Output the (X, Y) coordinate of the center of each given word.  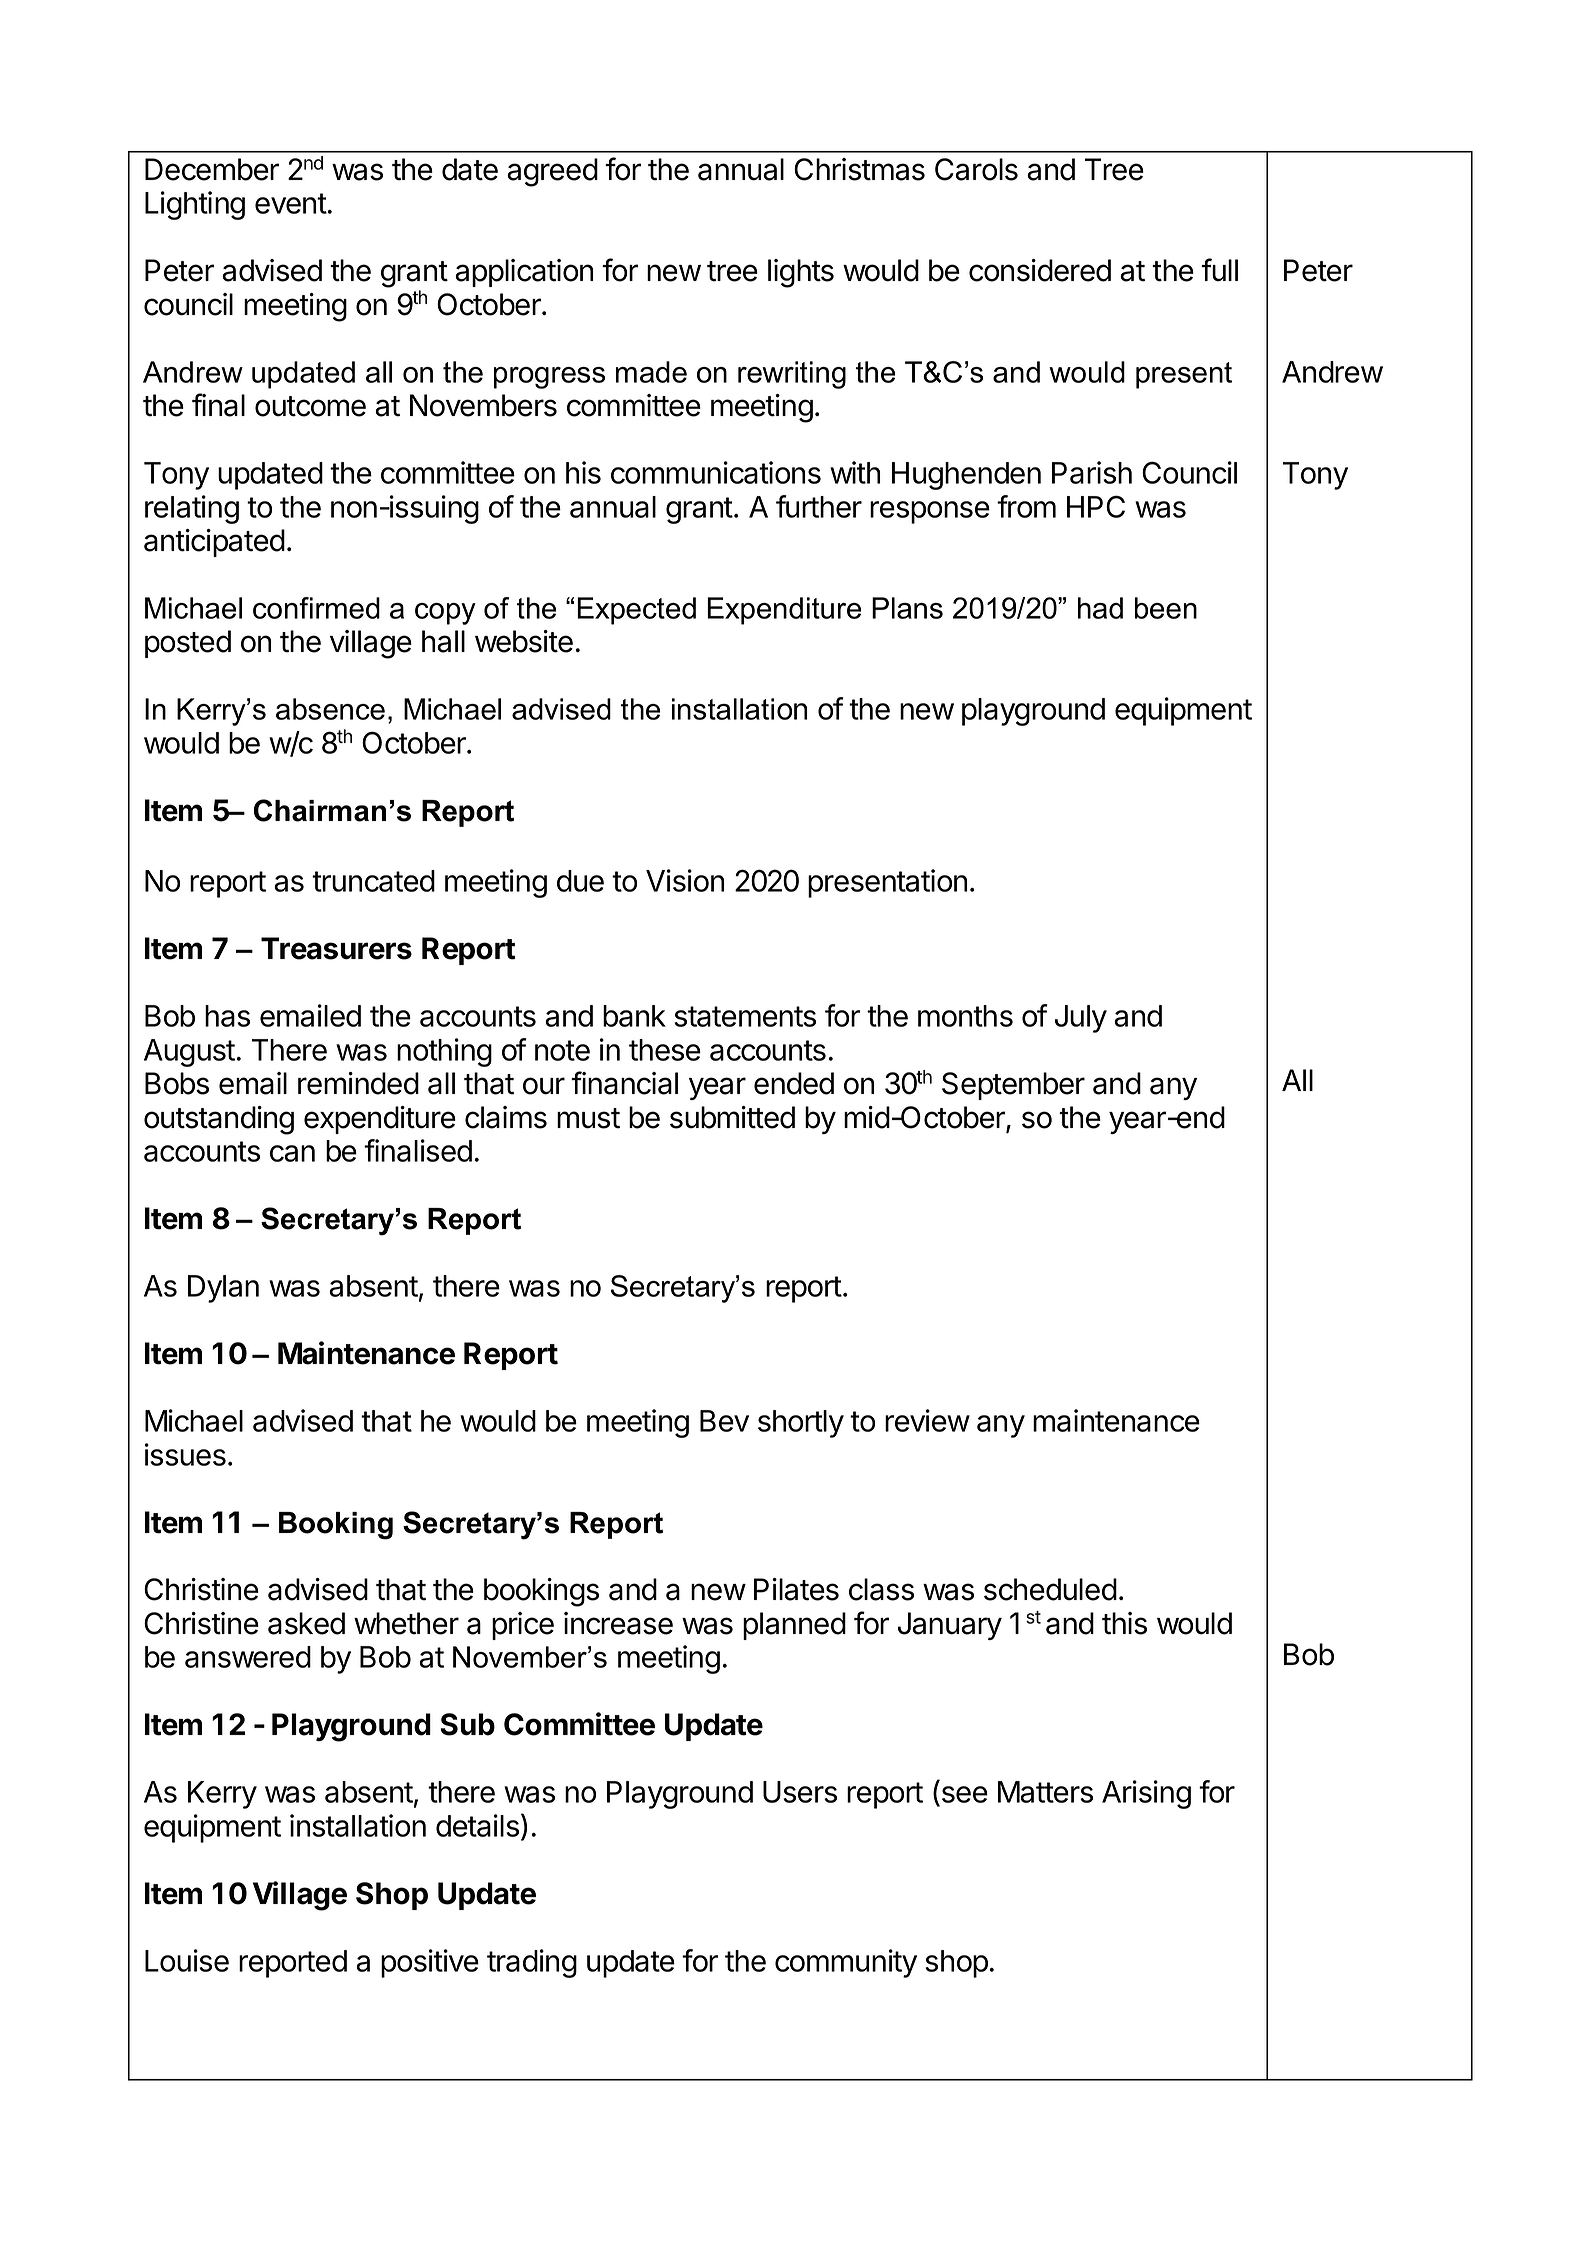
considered (1040, 270)
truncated (373, 881)
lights (801, 273)
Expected (636, 611)
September (1013, 1086)
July (1081, 1019)
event (291, 203)
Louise (187, 1960)
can (292, 1153)
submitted (732, 1117)
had (1100, 608)
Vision (685, 880)
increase (618, 1623)
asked (306, 1623)
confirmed (316, 608)
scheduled (1050, 1589)
